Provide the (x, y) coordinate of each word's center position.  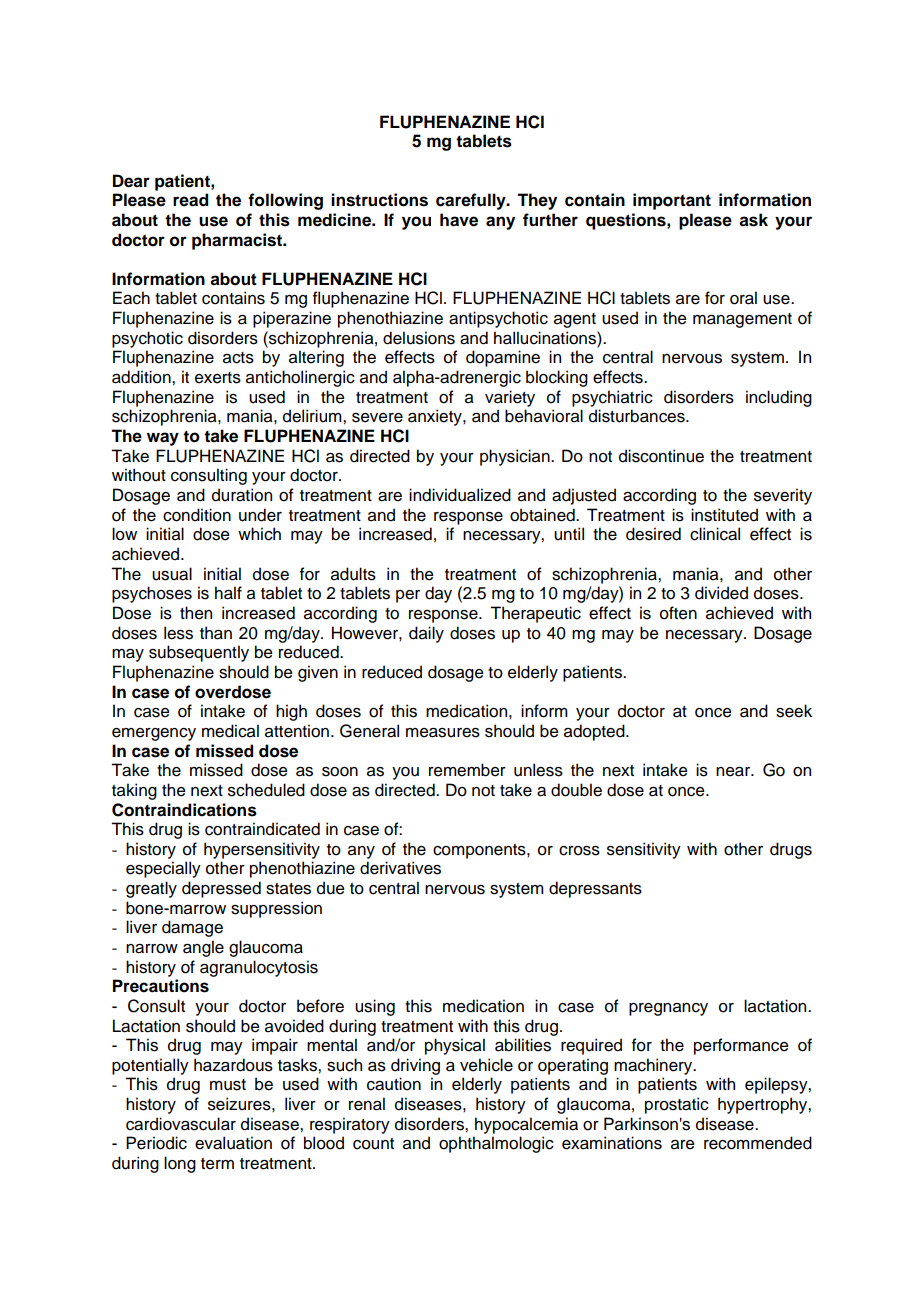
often (678, 613)
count (373, 1144)
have (459, 220)
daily (426, 634)
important (672, 201)
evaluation (233, 1143)
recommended (758, 1143)
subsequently (199, 653)
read (190, 200)
